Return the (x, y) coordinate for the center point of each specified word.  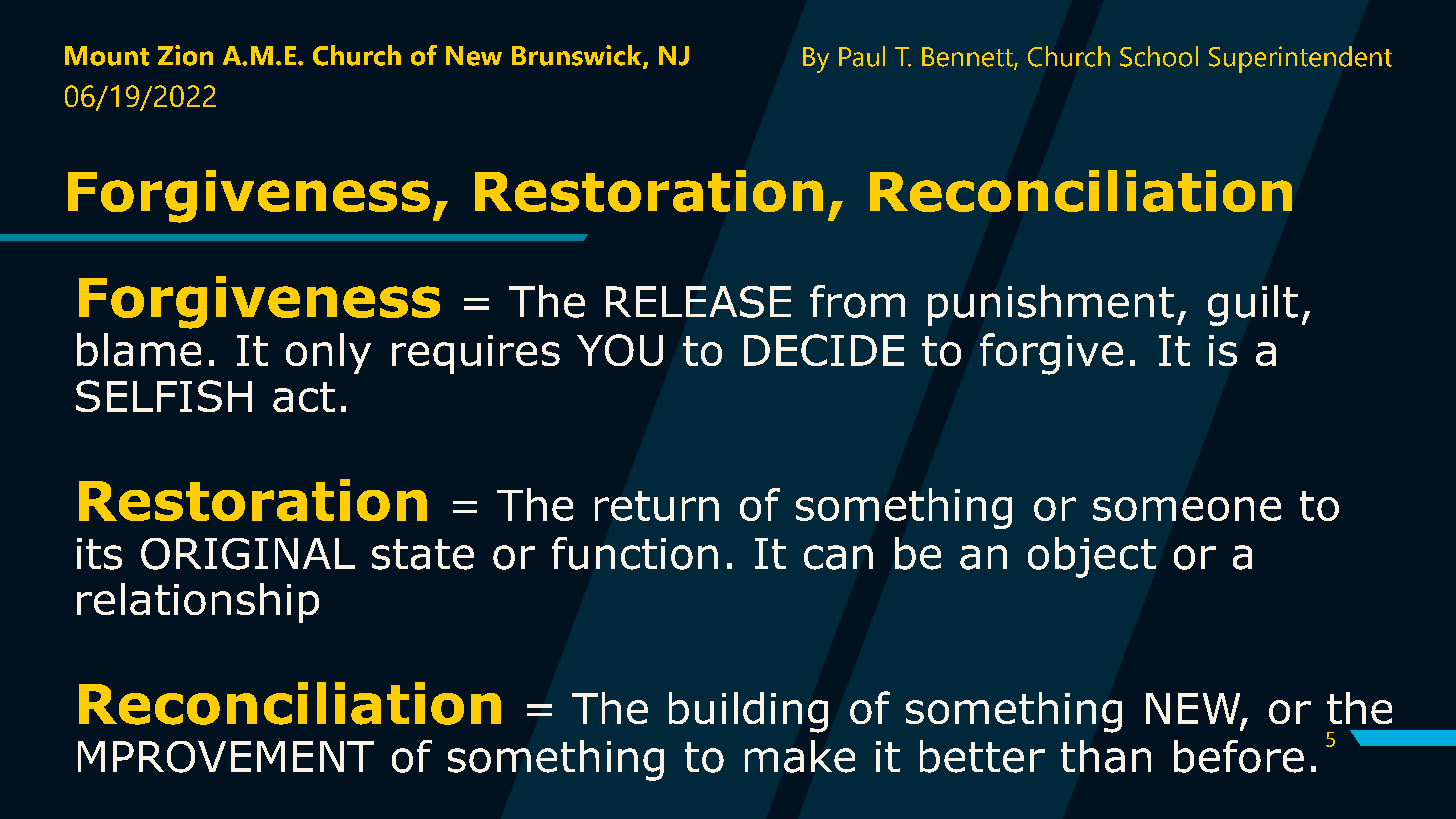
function (635, 553)
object (1092, 557)
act (304, 397)
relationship (198, 603)
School (1159, 56)
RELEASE (698, 302)
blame (139, 349)
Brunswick (578, 56)
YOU (620, 350)
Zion (185, 55)
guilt (1253, 305)
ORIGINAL (248, 554)
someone (1187, 509)
